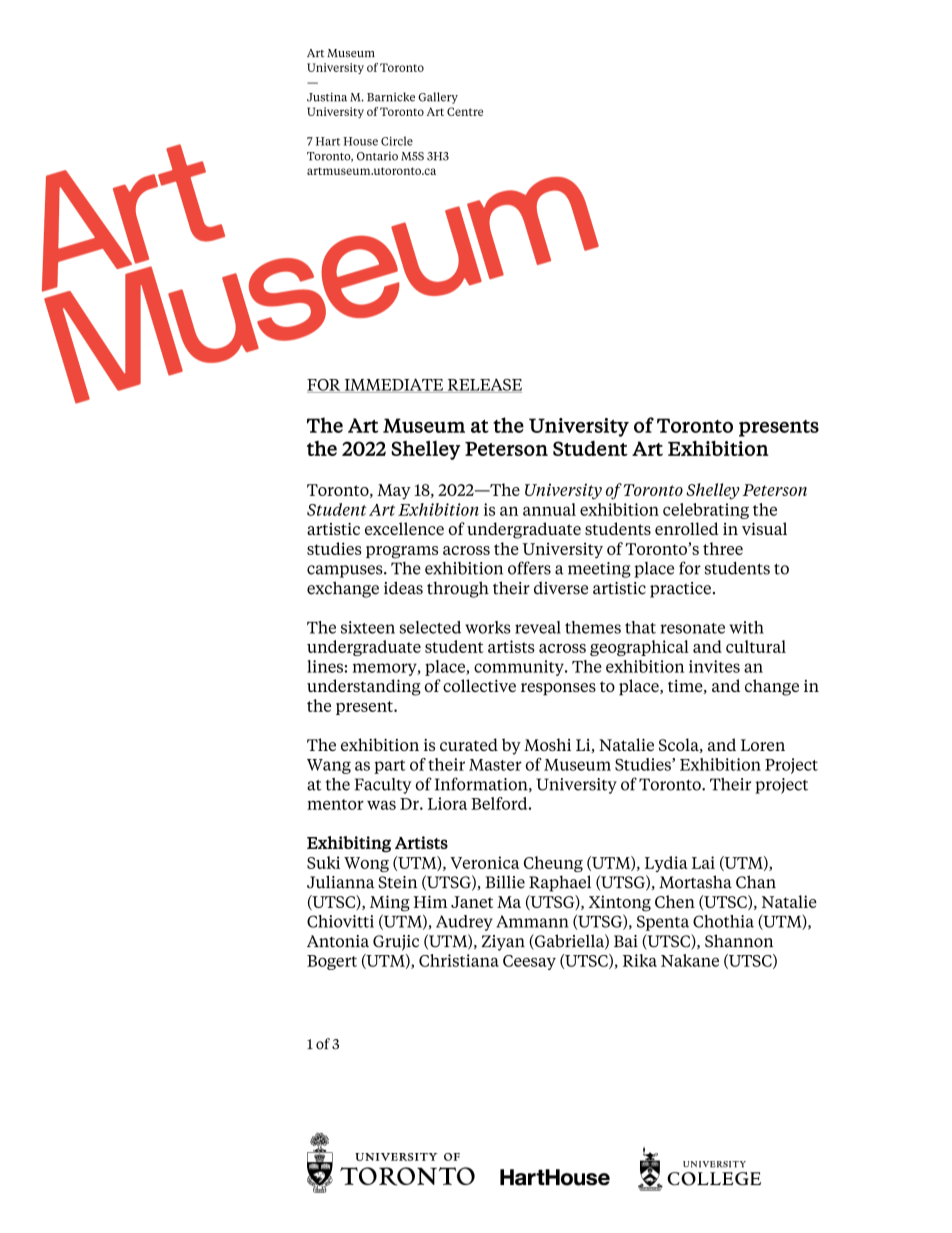 This image has height=1233, width=952. Describe the element at coordinates (560, 883) in the image. I see `Raphael` at that location.
